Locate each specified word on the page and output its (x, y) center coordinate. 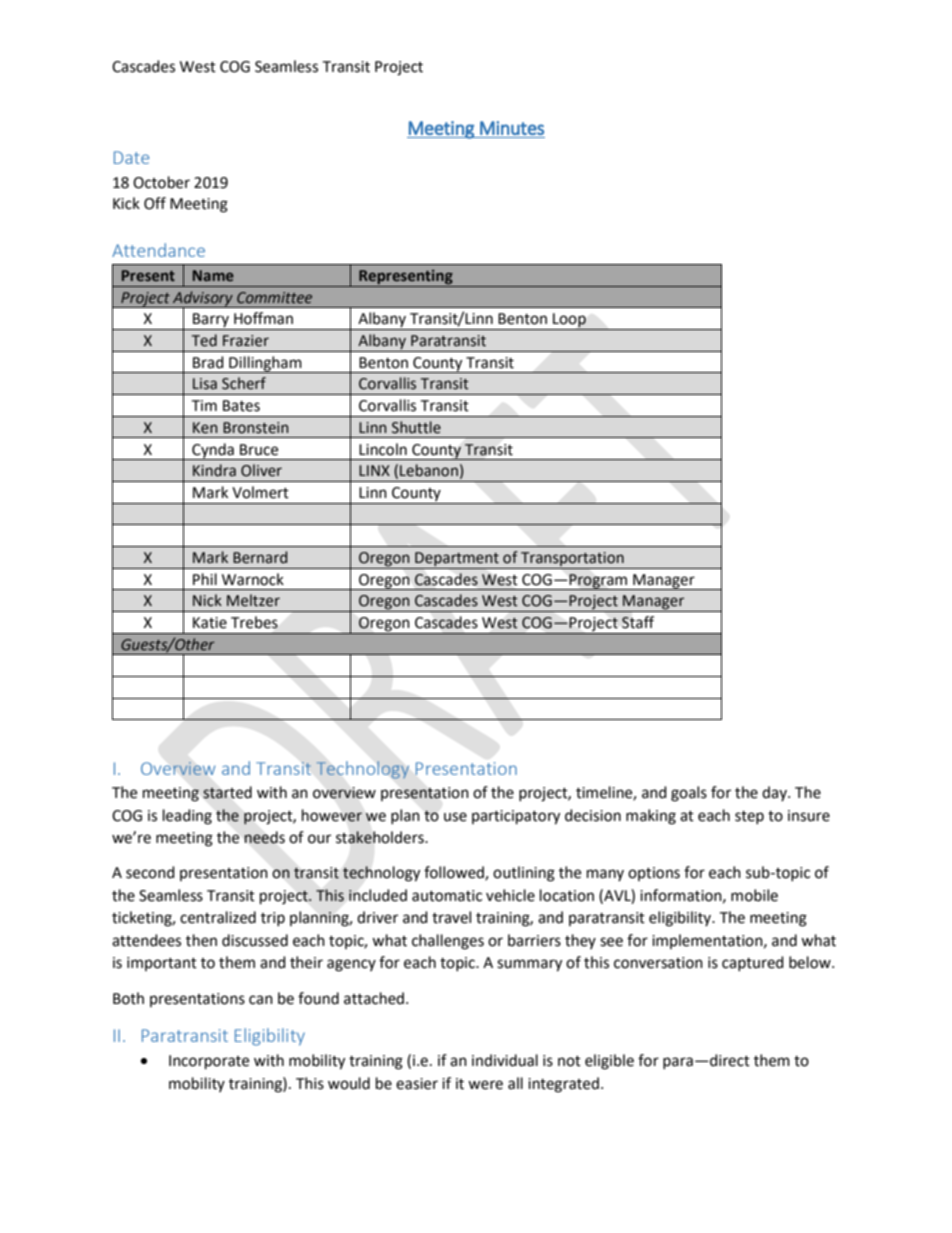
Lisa (205, 384)
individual (505, 1060)
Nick (207, 600)
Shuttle (416, 427)
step (749, 817)
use (455, 817)
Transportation (572, 559)
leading (187, 817)
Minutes (512, 128)
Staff (638, 622)
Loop (569, 321)
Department (457, 559)
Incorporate (209, 1062)
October (161, 182)
